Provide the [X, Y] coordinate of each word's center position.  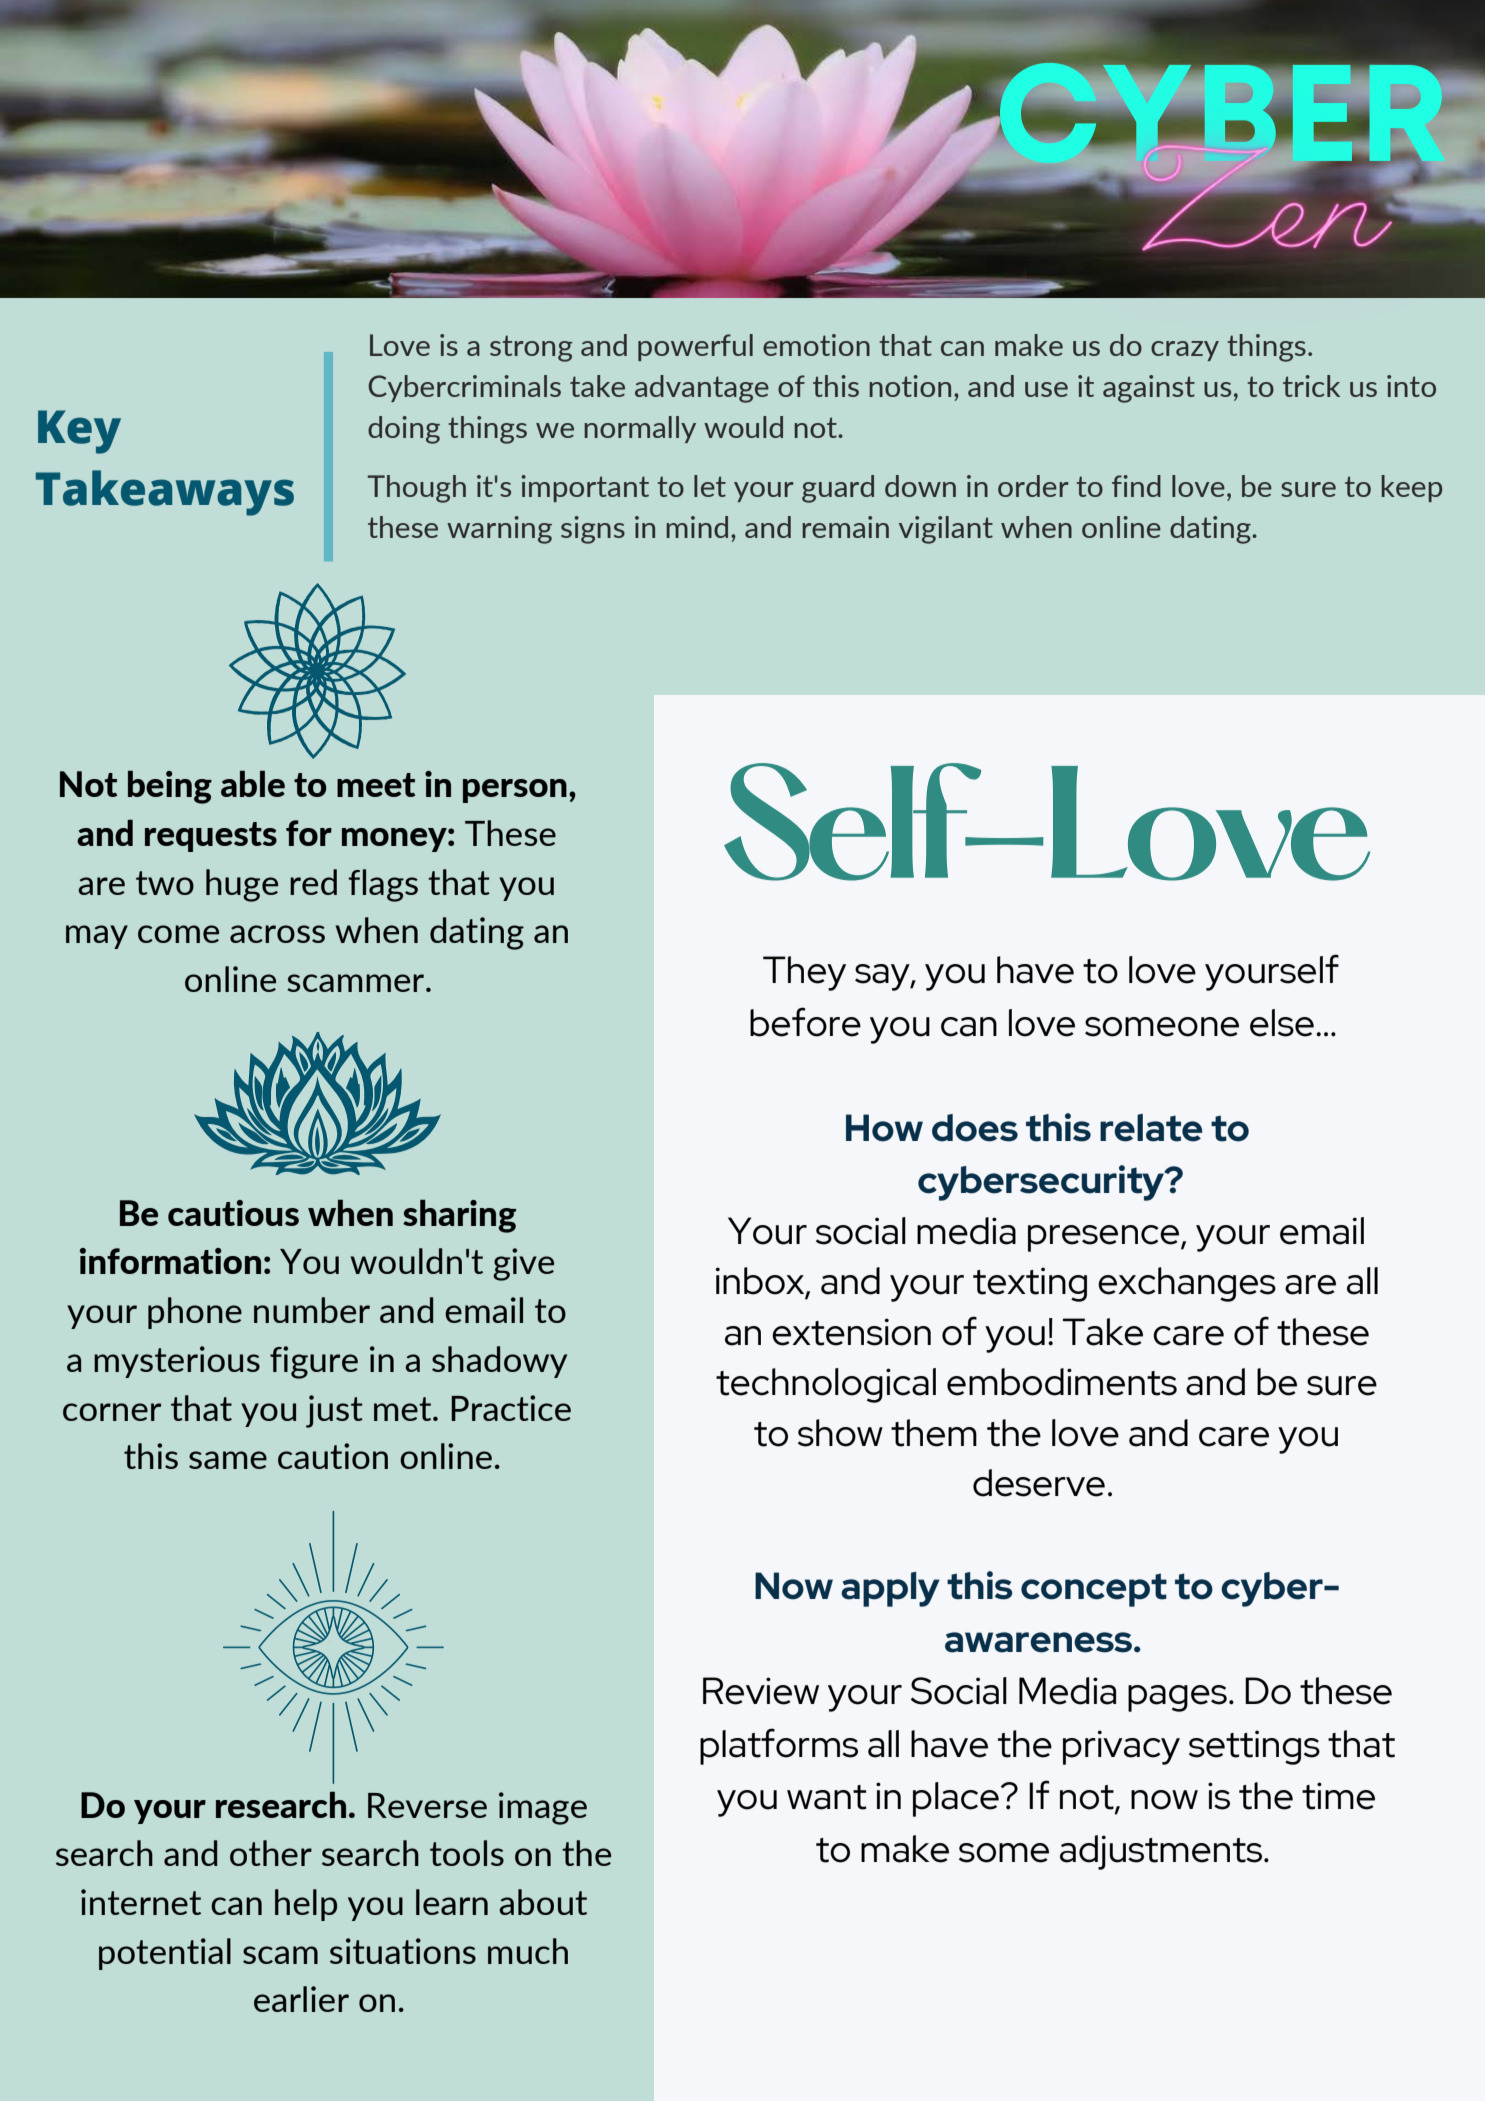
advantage [702, 389]
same [228, 1460]
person [515, 791]
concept [1094, 1590]
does [975, 1128]
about [543, 1902]
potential [165, 1954]
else [1282, 1023]
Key [79, 432]
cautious [233, 1213]
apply [890, 1589]
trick [1311, 386]
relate [1151, 1128]
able [253, 783]
